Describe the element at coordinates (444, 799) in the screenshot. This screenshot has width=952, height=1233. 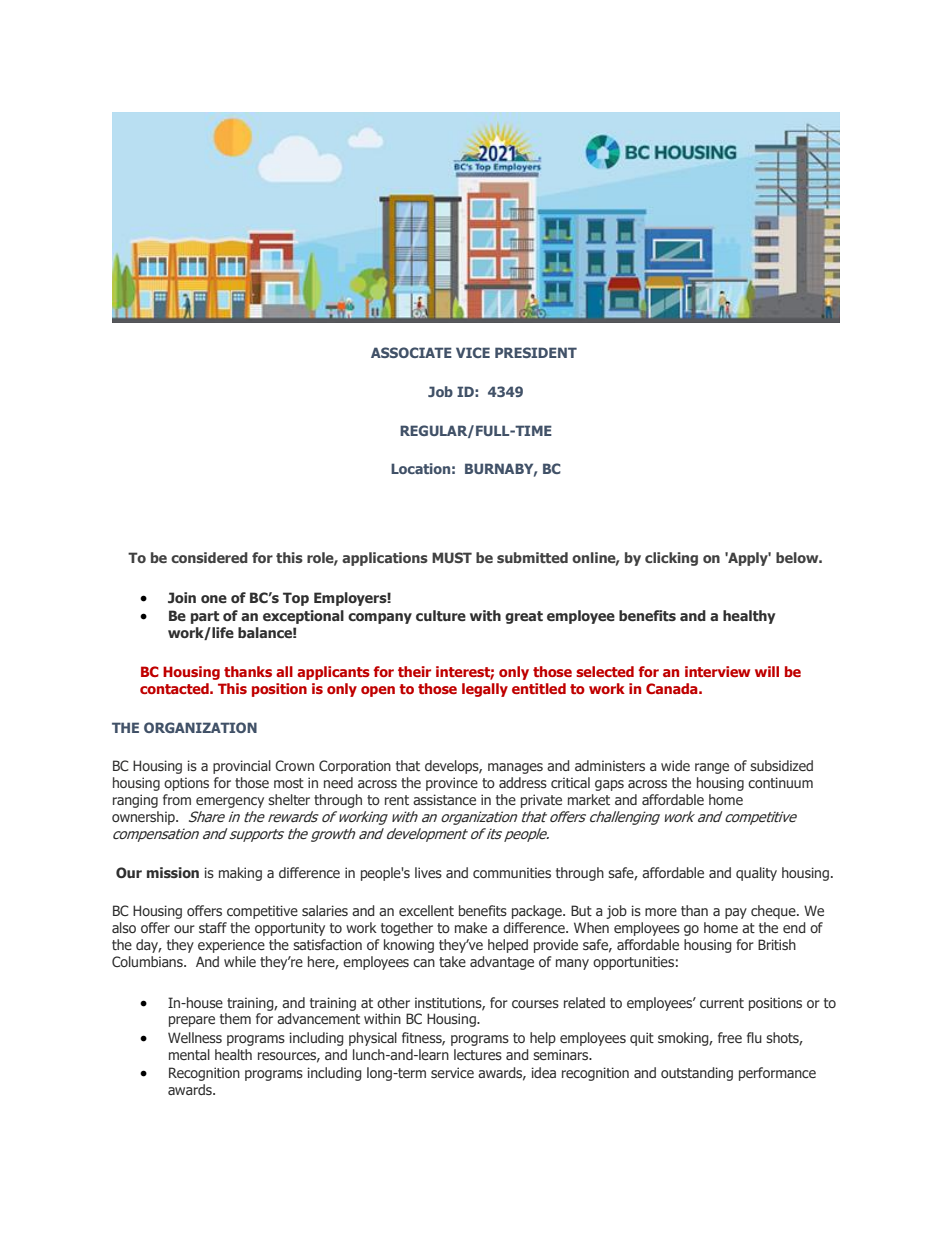
I see `assistance` at that location.
